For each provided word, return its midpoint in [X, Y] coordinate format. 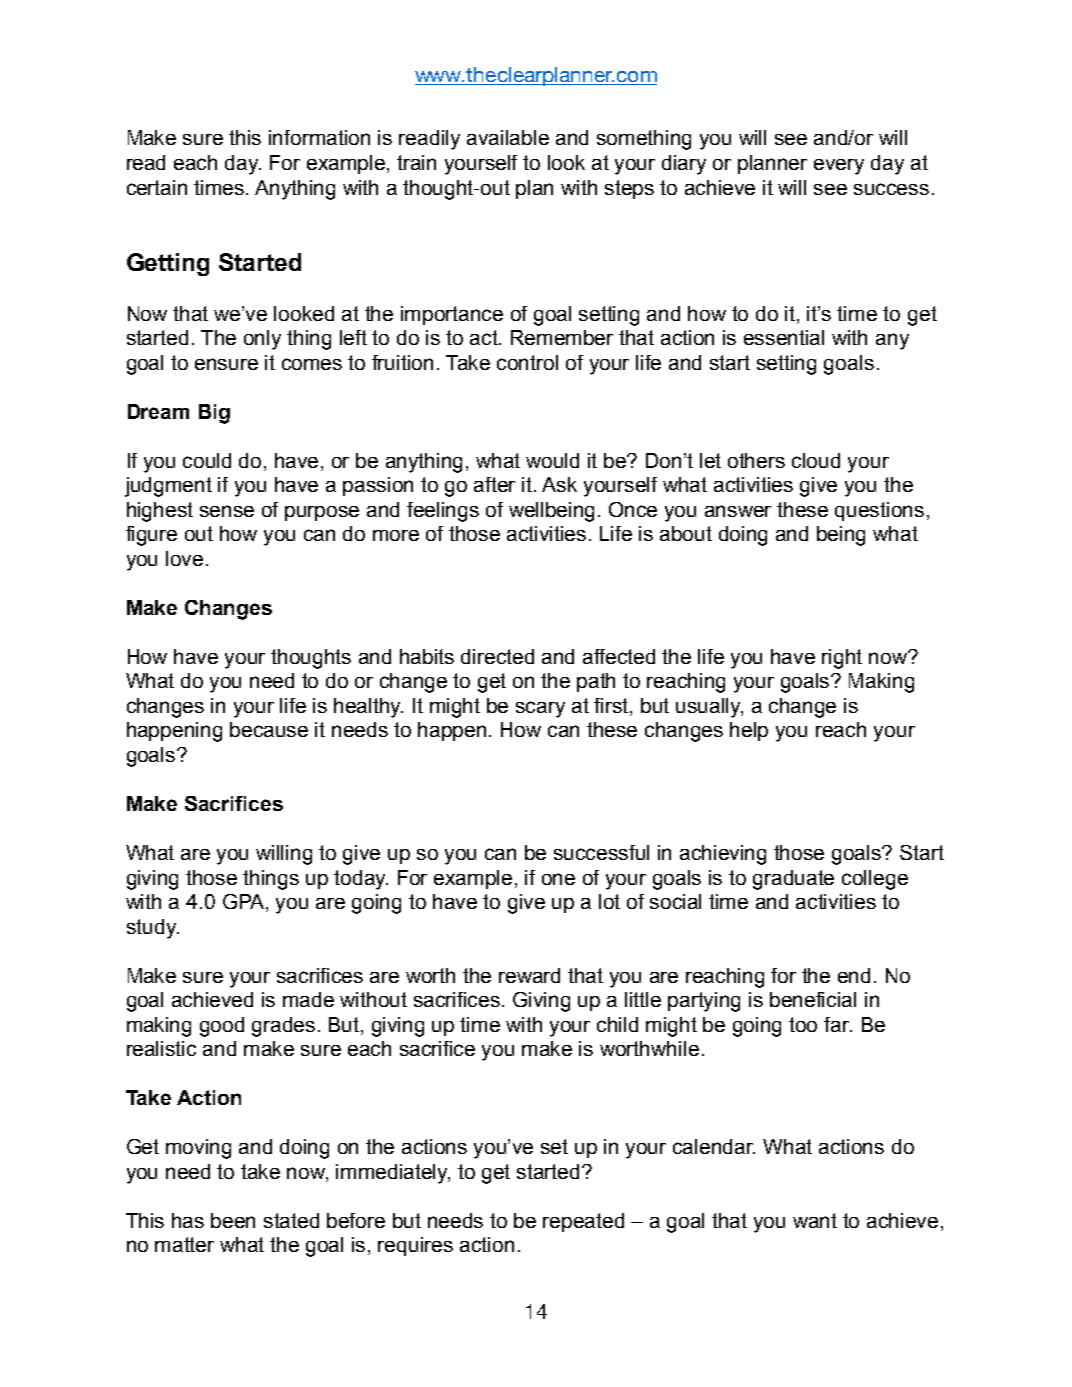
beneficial [813, 999]
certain [157, 187]
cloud [816, 460]
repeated [583, 1222]
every [839, 167]
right [842, 659]
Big [214, 414]
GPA [245, 903]
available [508, 137]
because [269, 729]
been [233, 1220]
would [552, 460]
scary [540, 709]
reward [529, 975]
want [815, 1220]
